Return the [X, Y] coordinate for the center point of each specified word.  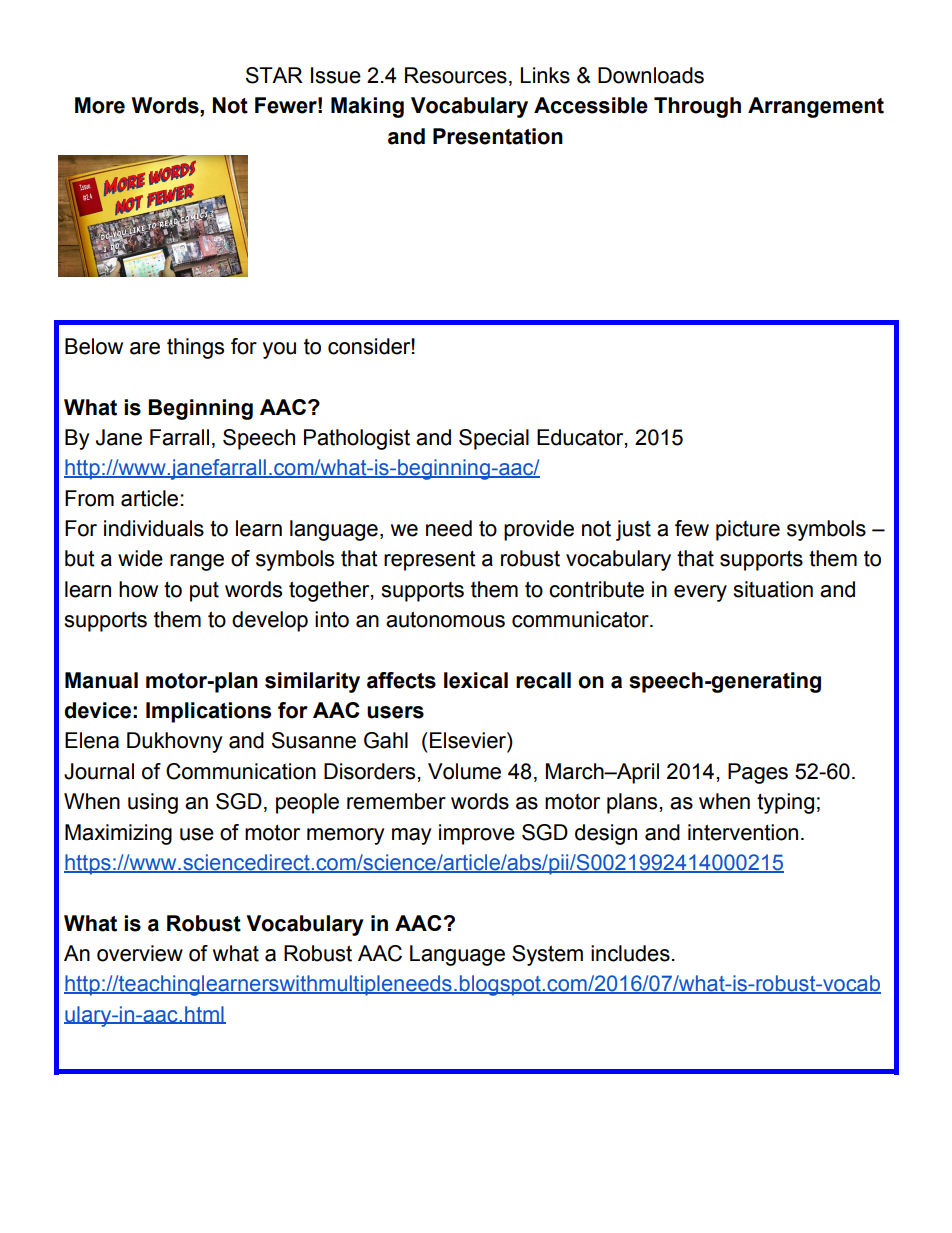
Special [494, 439]
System [547, 955]
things [195, 348]
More [100, 105]
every [700, 593]
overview [140, 953]
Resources [456, 75]
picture [748, 530]
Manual [101, 680]
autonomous [445, 619]
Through [697, 107]
